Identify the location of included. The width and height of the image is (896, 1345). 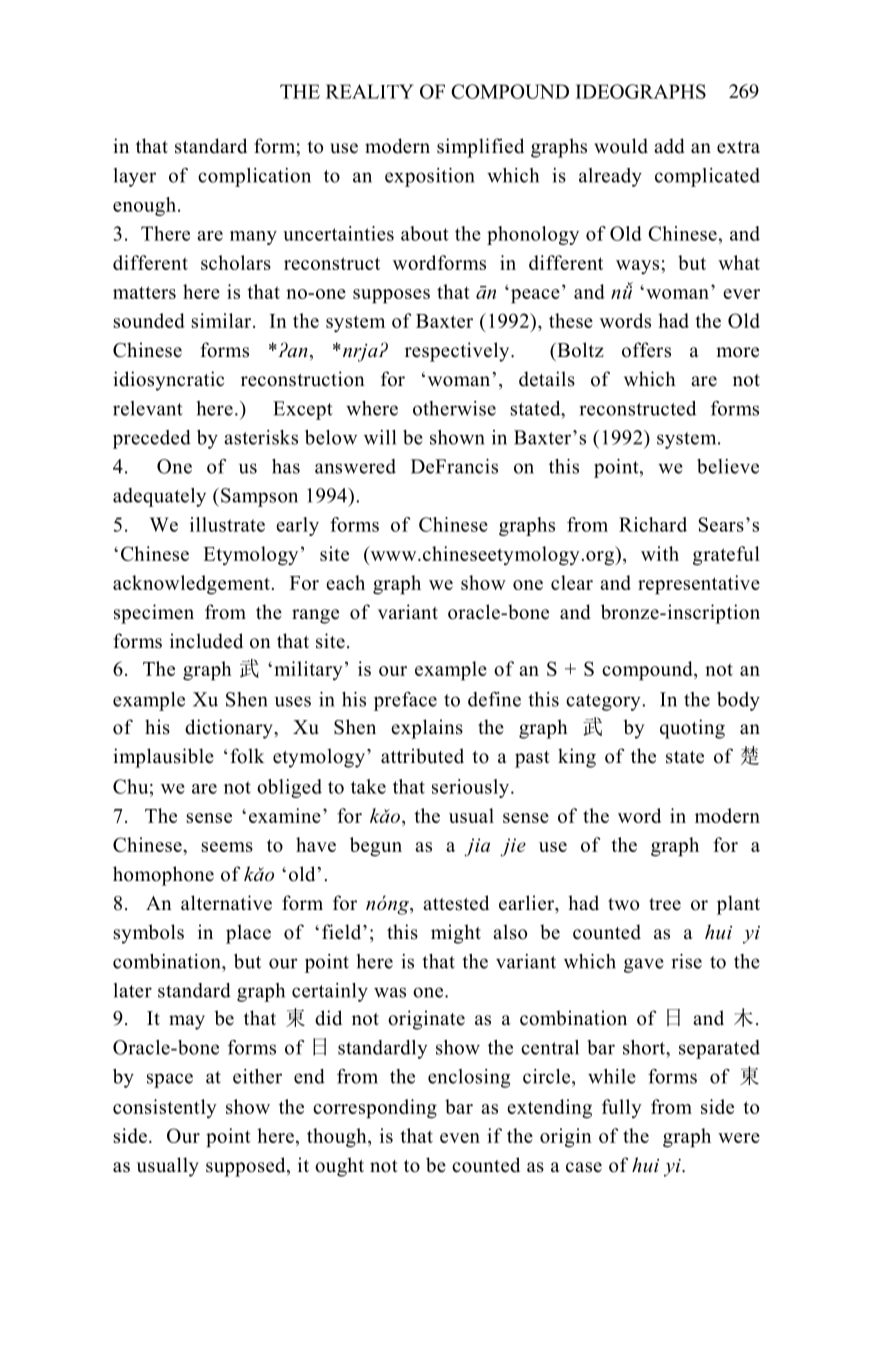
(206, 641).
